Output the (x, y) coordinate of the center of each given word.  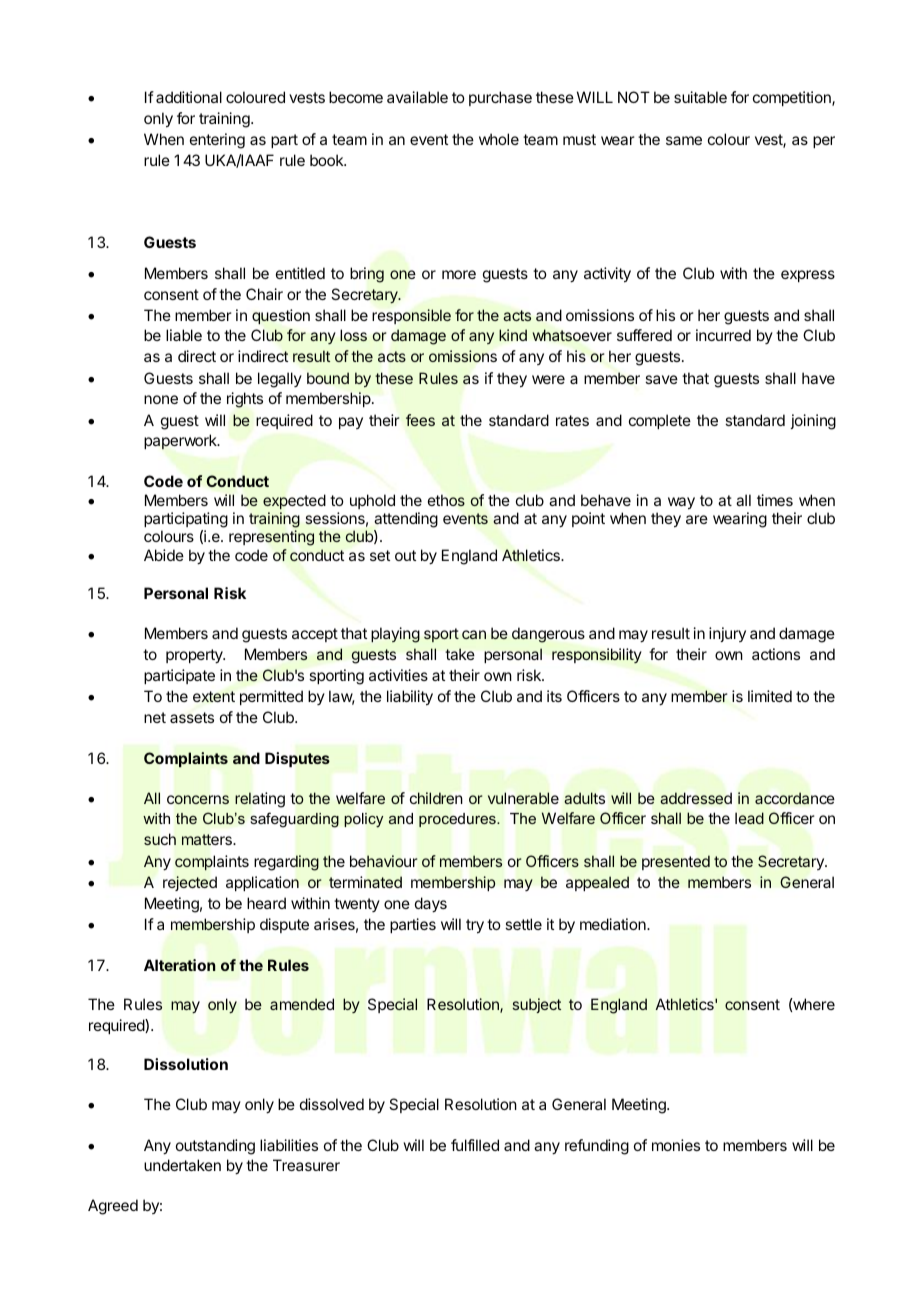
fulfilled (475, 1145)
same (684, 140)
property (195, 656)
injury (727, 634)
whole (499, 139)
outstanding (215, 1147)
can (474, 634)
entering (217, 141)
